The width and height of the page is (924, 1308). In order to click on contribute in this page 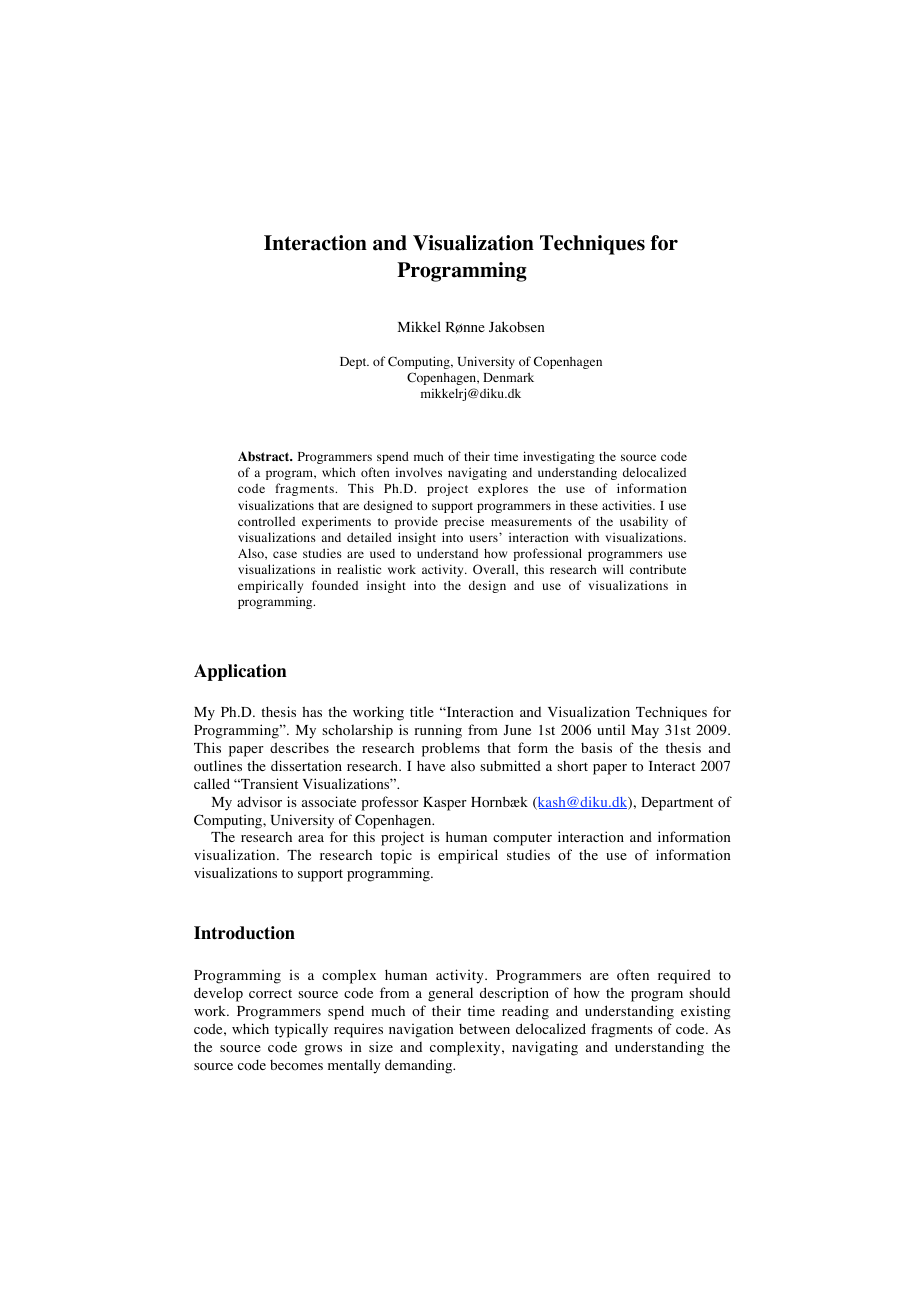, I will do `click(658, 569)`.
